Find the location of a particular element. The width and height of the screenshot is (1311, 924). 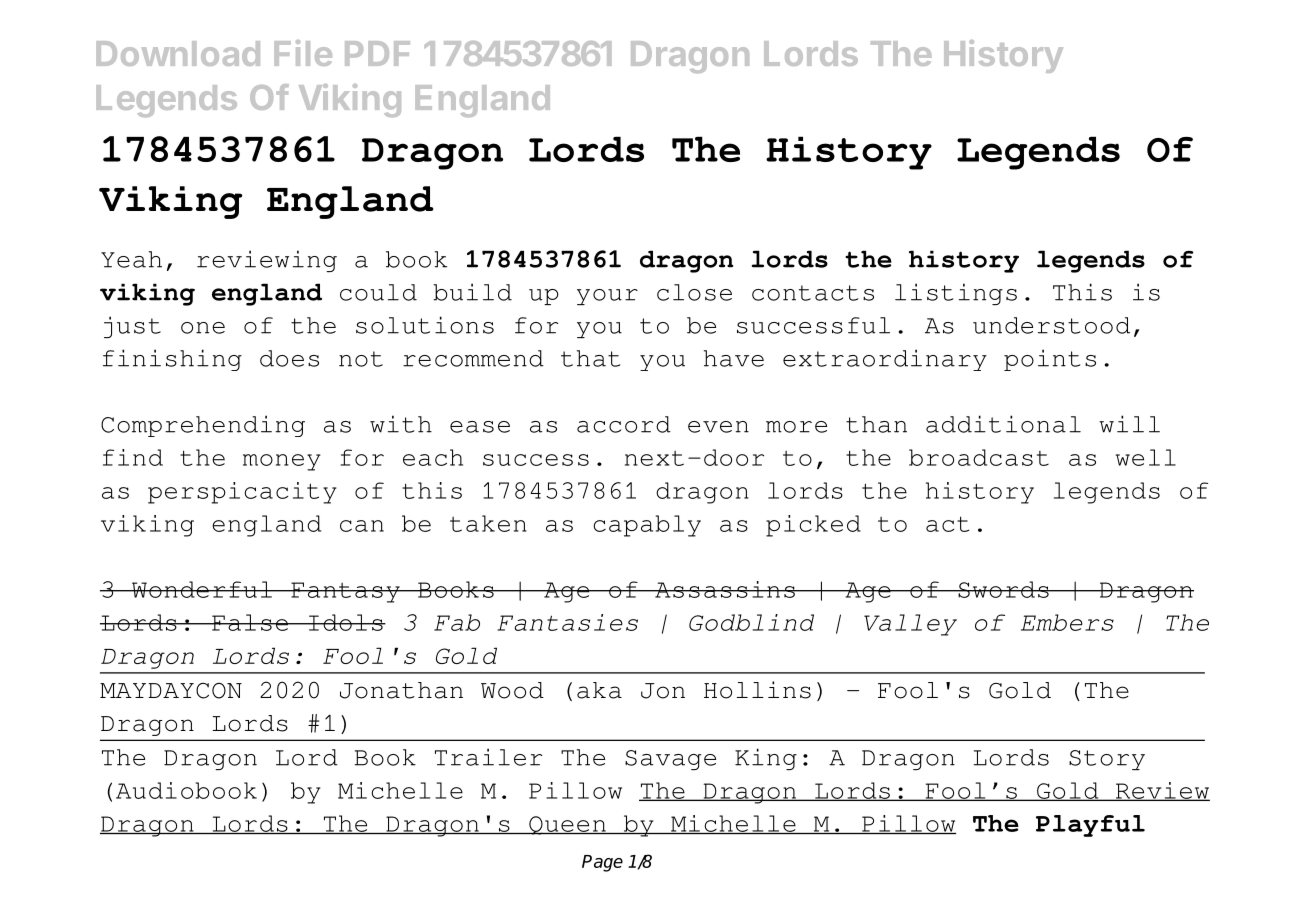

listings is located at coordinates (956, 294).
